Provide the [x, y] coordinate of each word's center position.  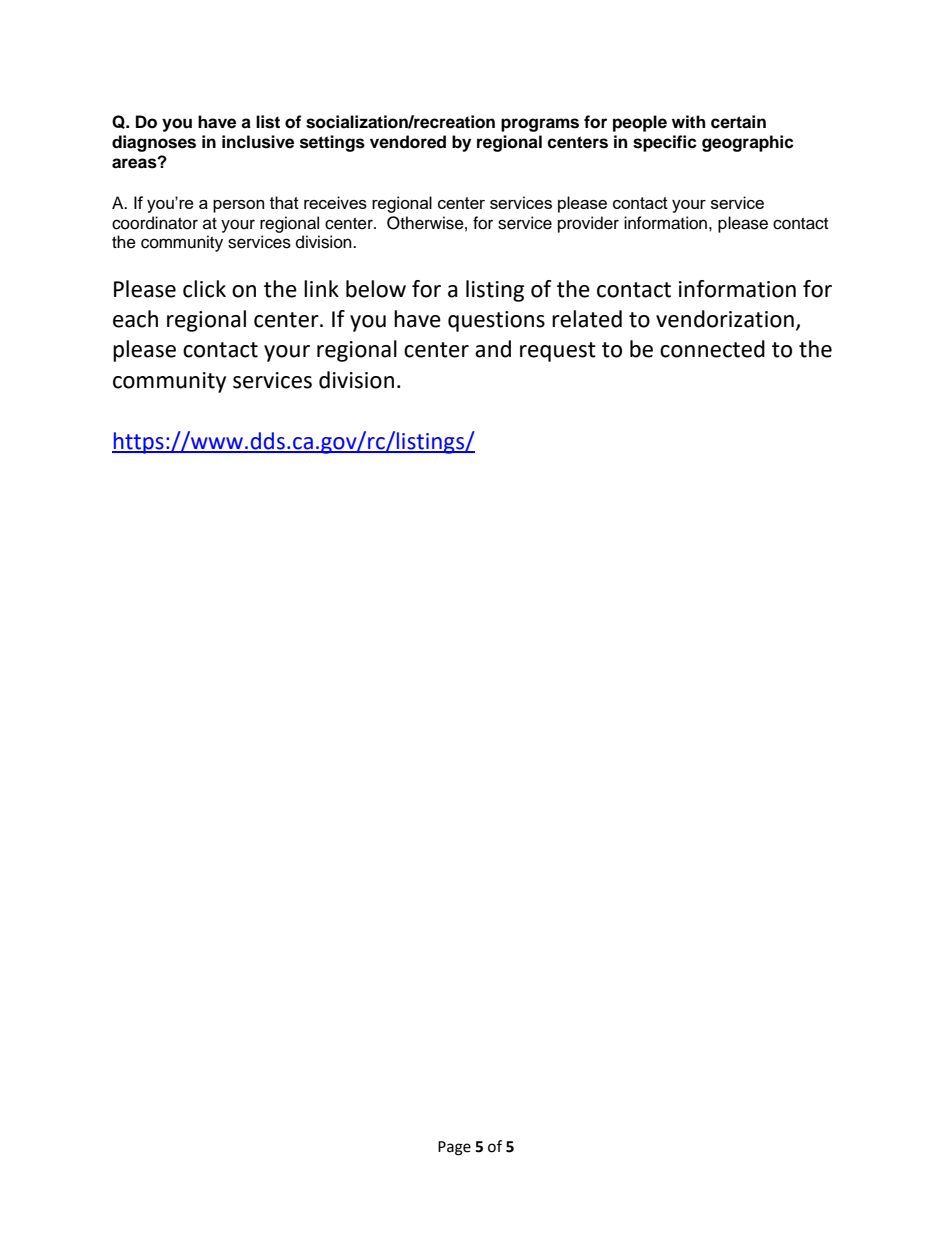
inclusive [258, 142]
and [493, 349]
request [558, 352]
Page [454, 1148]
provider [588, 224]
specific [665, 143]
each [135, 319]
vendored [408, 142]
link [321, 288]
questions [496, 321]
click [204, 289]
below [376, 289]
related [587, 319]
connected [712, 349]
